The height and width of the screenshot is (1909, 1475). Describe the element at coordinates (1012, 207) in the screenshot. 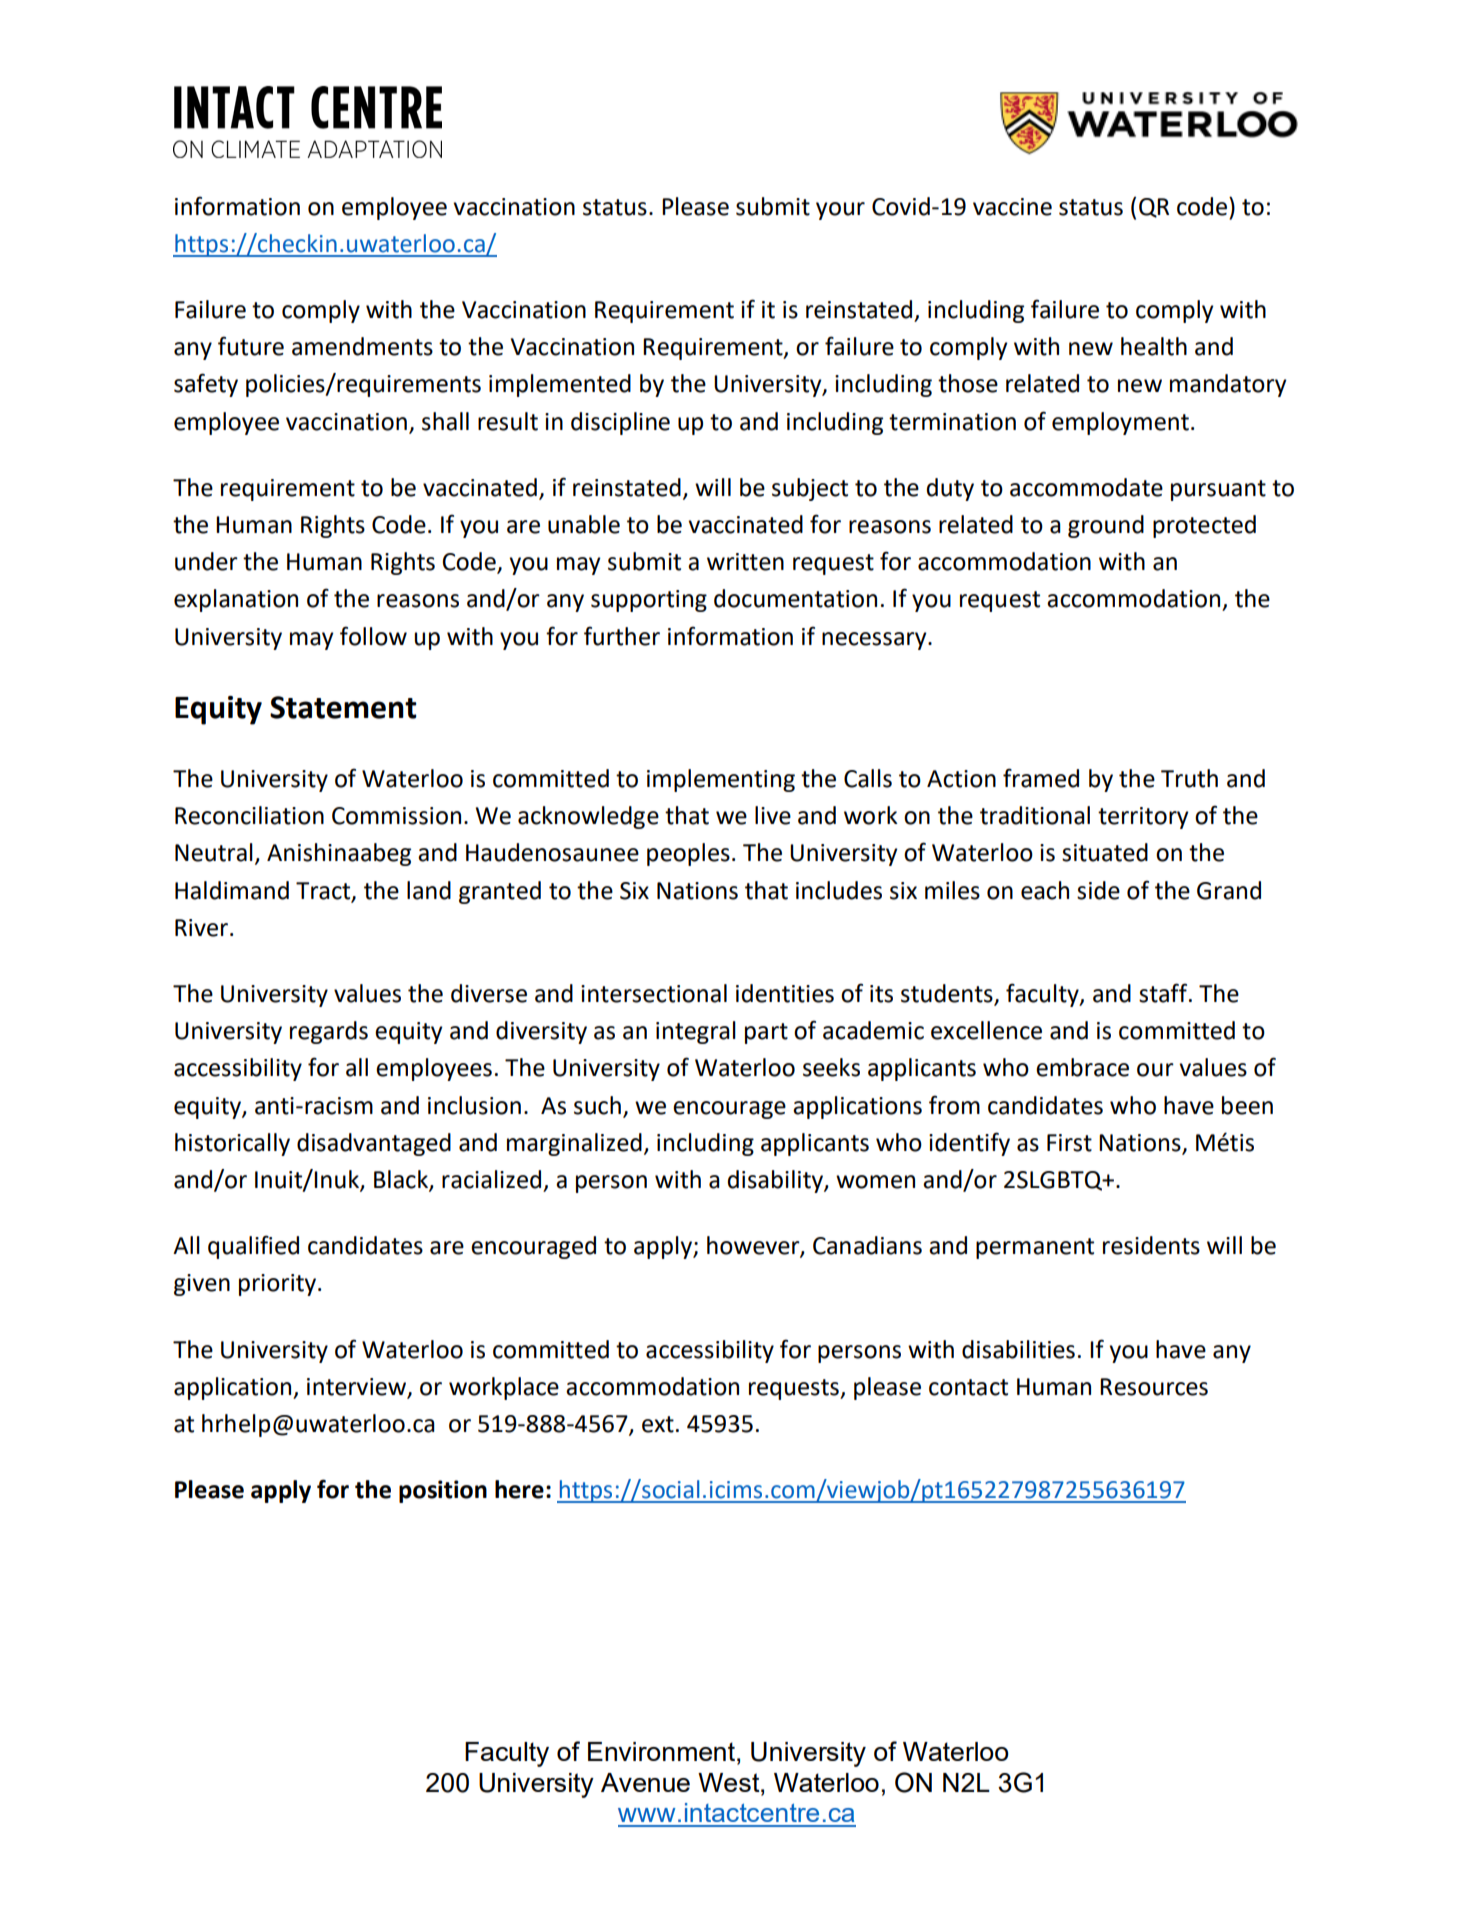

I see `vaccine` at that location.
